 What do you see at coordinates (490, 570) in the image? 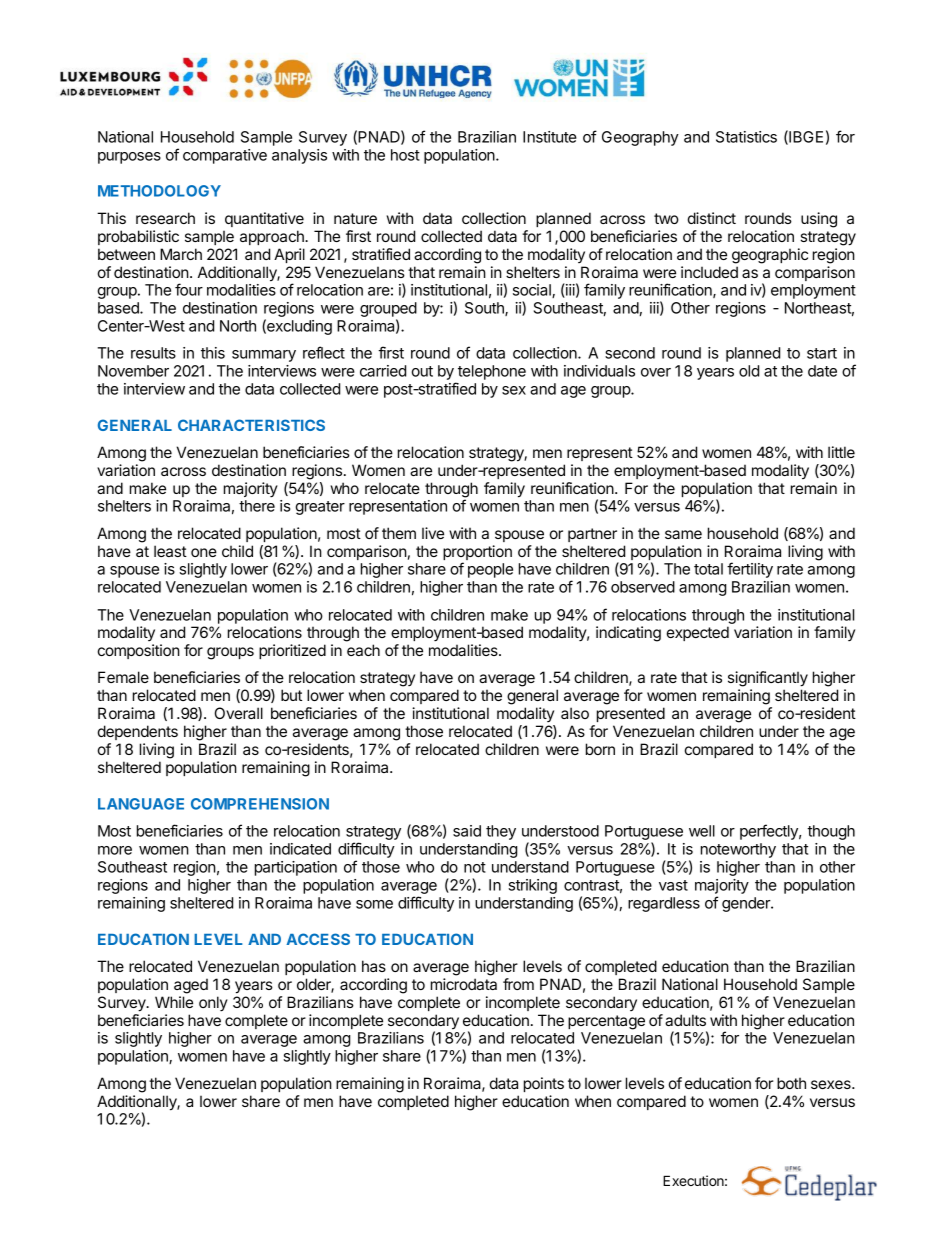
I see `people` at bounding box center [490, 570].
